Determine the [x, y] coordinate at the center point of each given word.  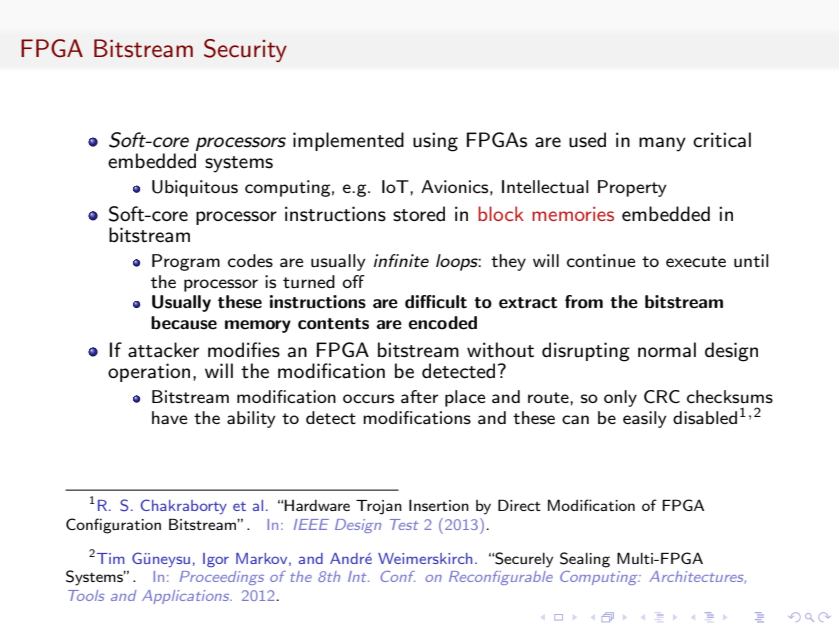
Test [404, 524]
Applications [187, 597]
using [435, 142]
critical [722, 140]
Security [245, 50]
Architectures [697, 577]
